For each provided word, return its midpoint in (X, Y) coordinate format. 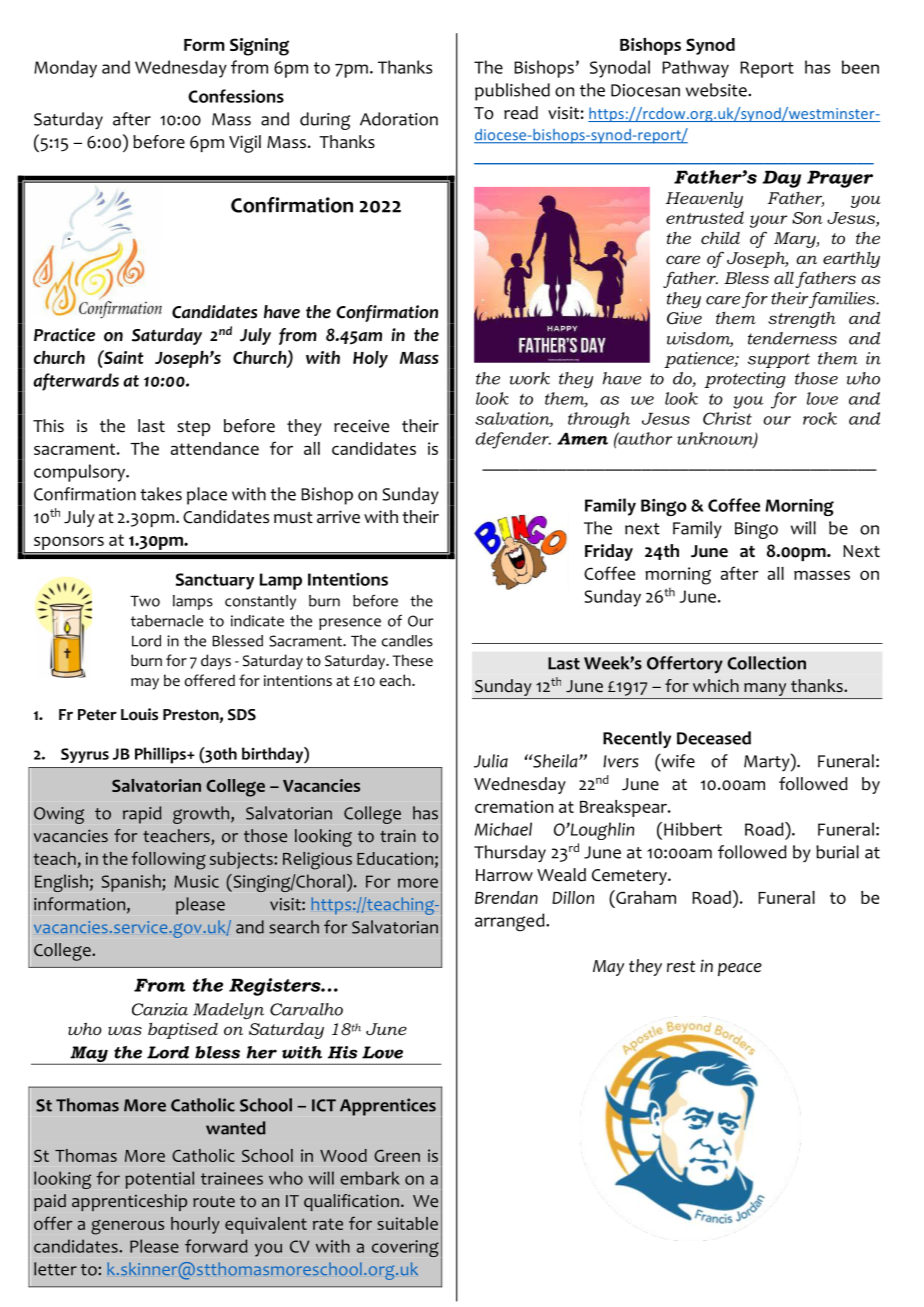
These (412, 660)
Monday (65, 69)
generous (127, 1227)
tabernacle (167, 621)
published (512, 92)
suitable (407, 1223)
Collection (766, 663)
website (717, 90)
